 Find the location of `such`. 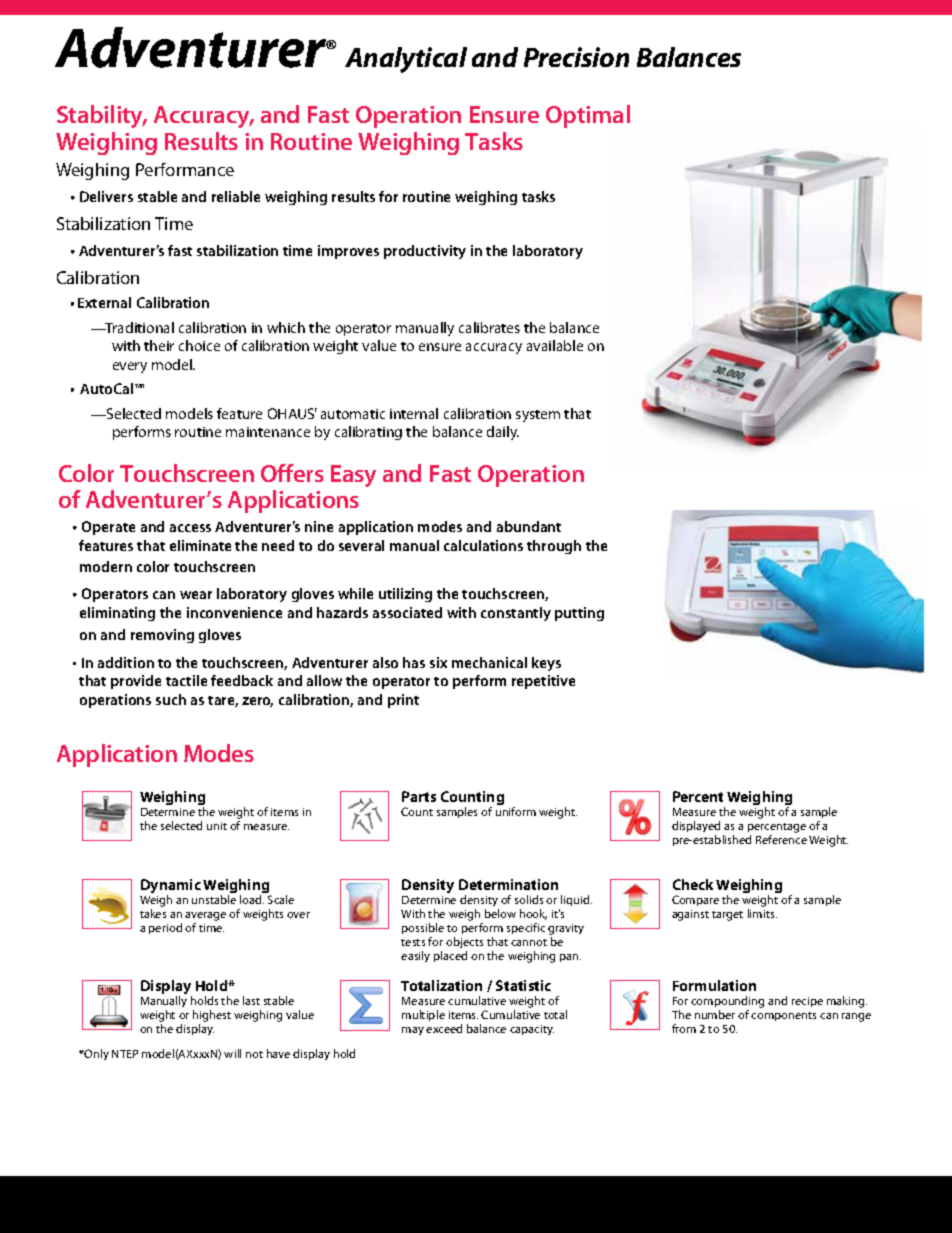

such is located at coordinates (171, 699).
